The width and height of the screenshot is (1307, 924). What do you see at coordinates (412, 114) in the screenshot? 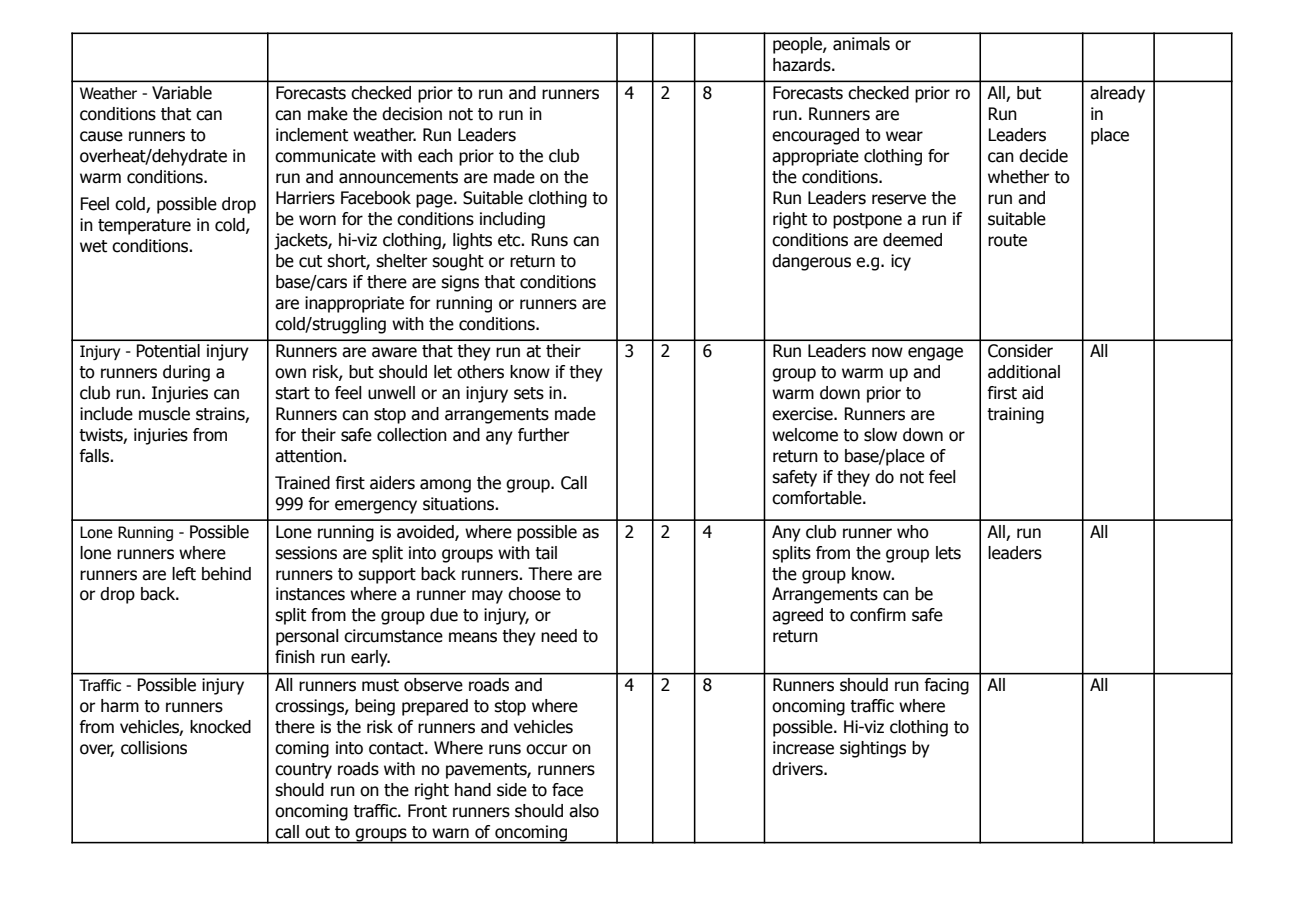
I see `decision` at bounding box center [412, 114].
